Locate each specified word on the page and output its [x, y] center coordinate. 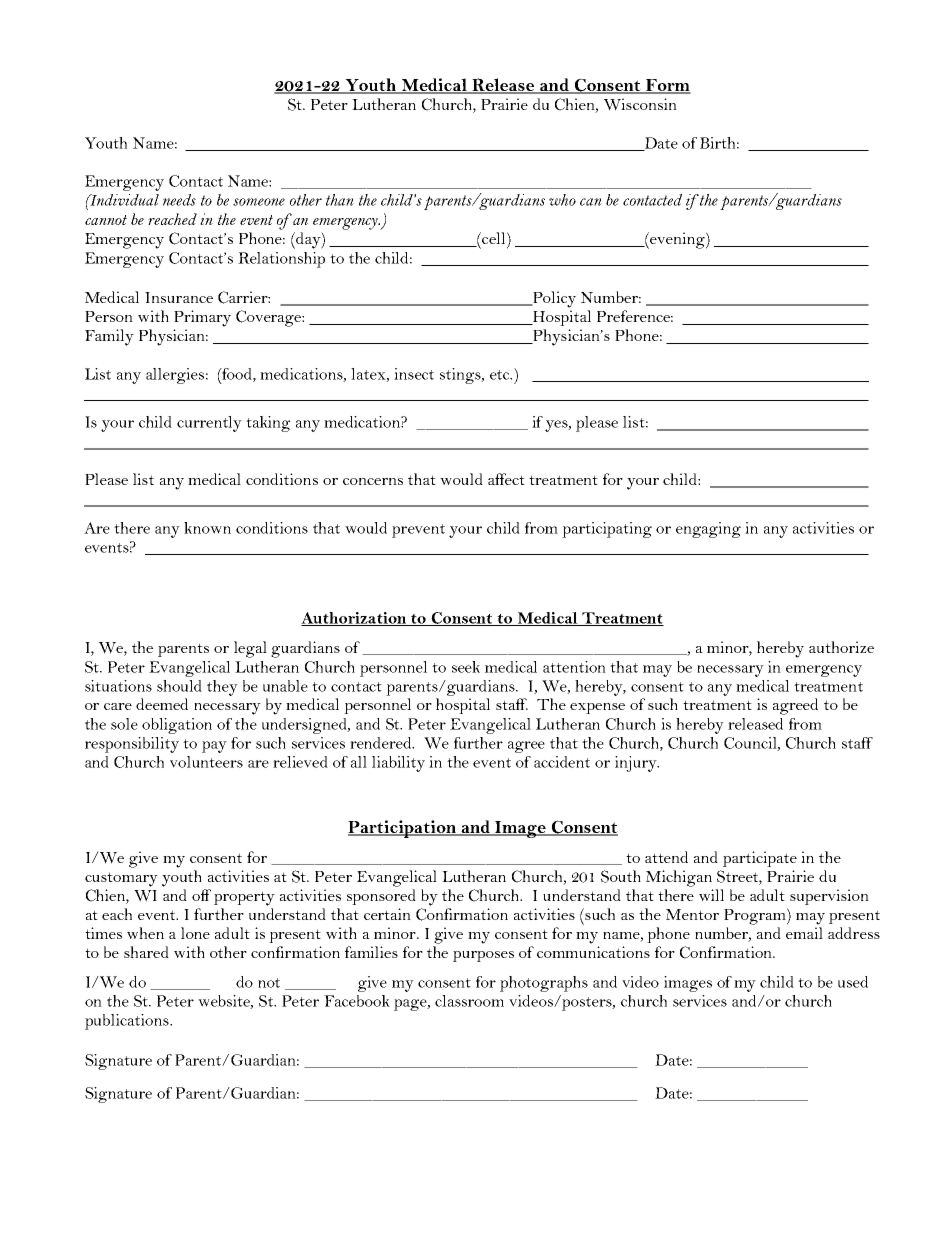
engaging [708, 530]
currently [209, 424]
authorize [841, 647]
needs [179, 200]
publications [128, 1022]
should [179, 686]
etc [501, 375]
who [562, 200]
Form [667, 86]
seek [466, 667]
